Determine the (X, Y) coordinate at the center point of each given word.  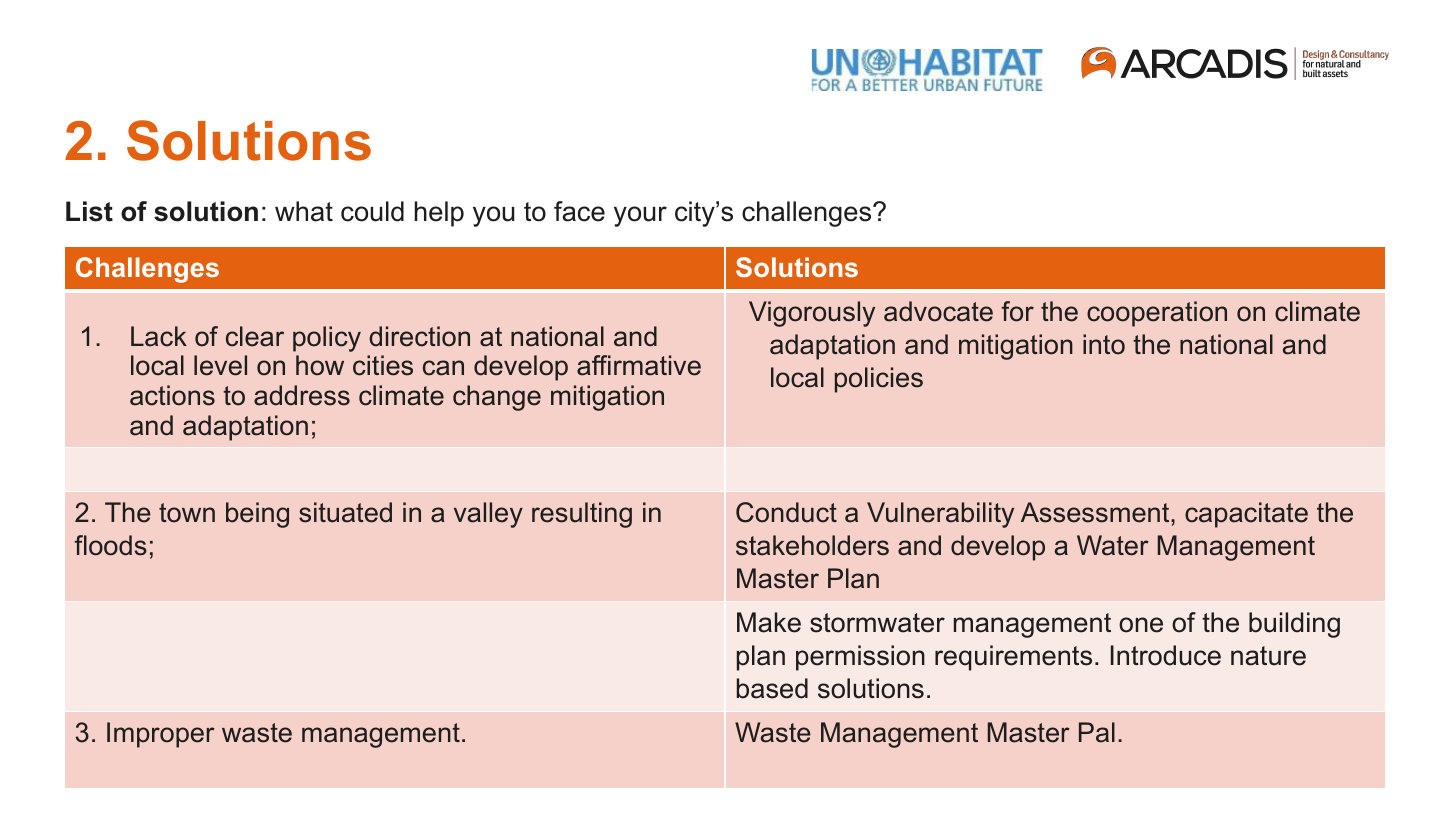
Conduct (786, 512)
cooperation (1157, 314)
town (187, 513)
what (304, 211)
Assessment (1096, 512)
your (640, 216)
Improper (161, 735)
